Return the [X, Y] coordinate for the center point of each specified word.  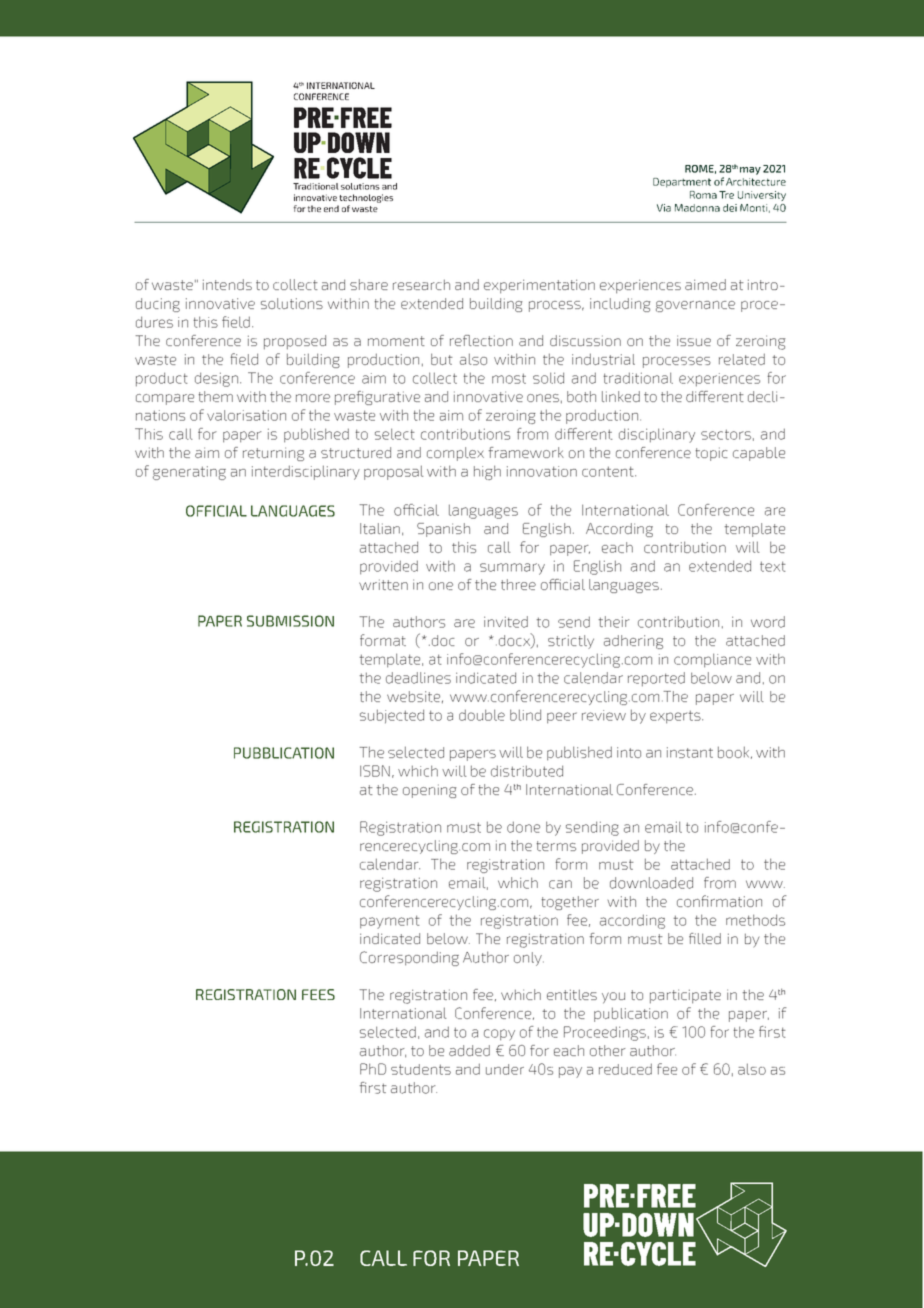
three [518, 584]
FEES [318, 994]
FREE [365, 117]
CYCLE [359, 168]
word [768, 622]
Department [682, 183]
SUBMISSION [290, 621]
